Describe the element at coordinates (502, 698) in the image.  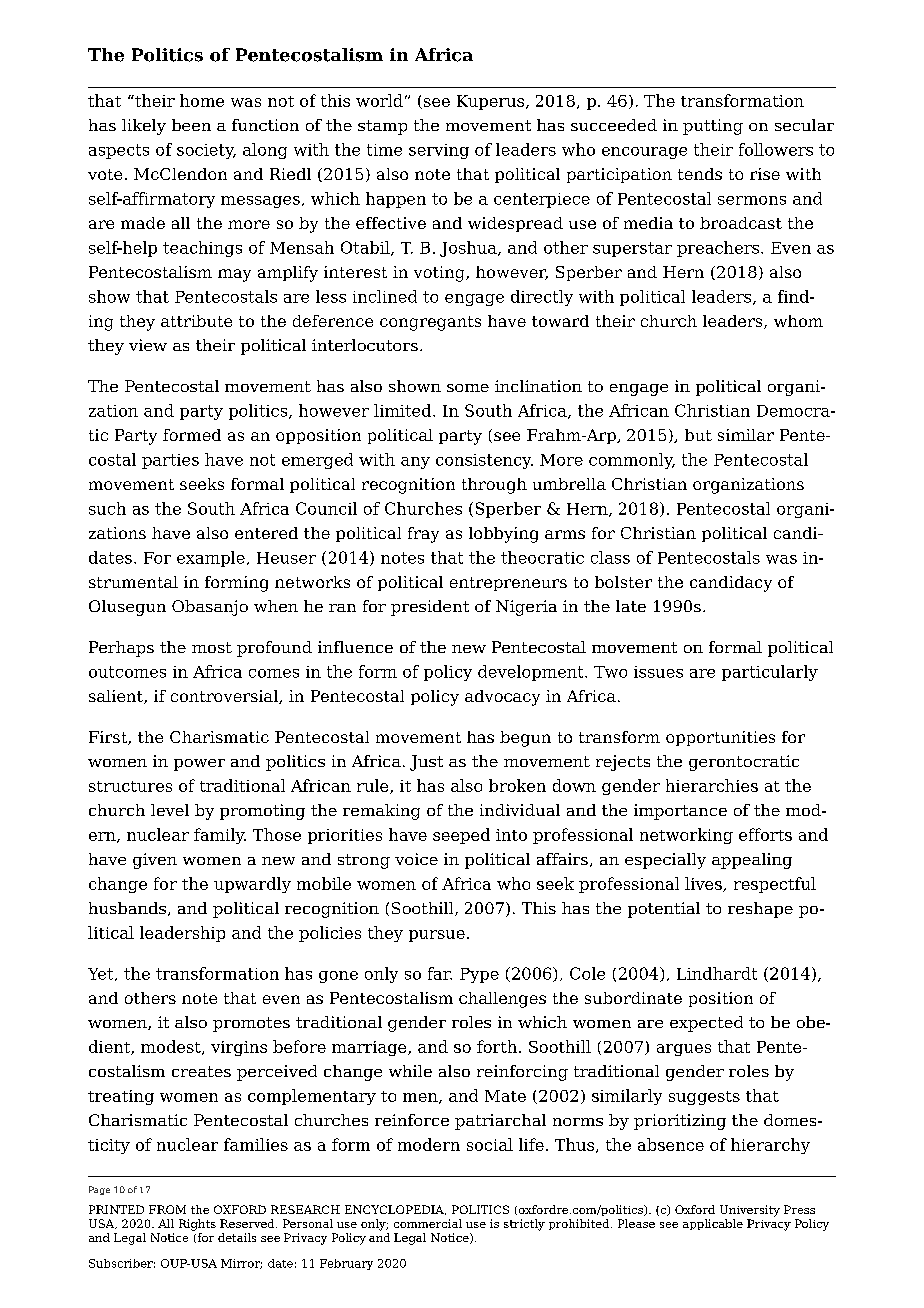
I see `advocacy` at that location.
